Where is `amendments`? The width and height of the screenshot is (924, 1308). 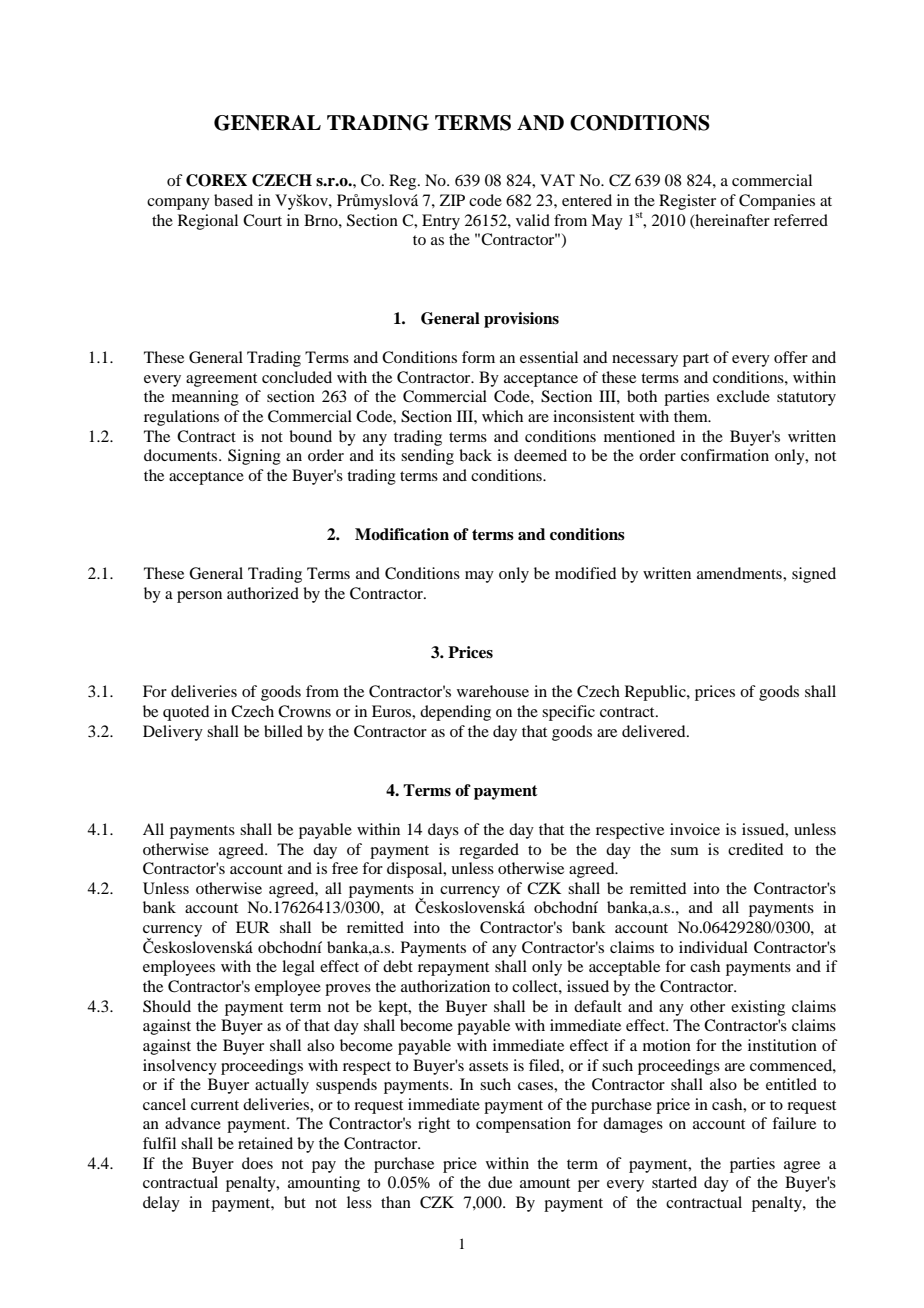
amendments is located at coordinates (740, 573).
